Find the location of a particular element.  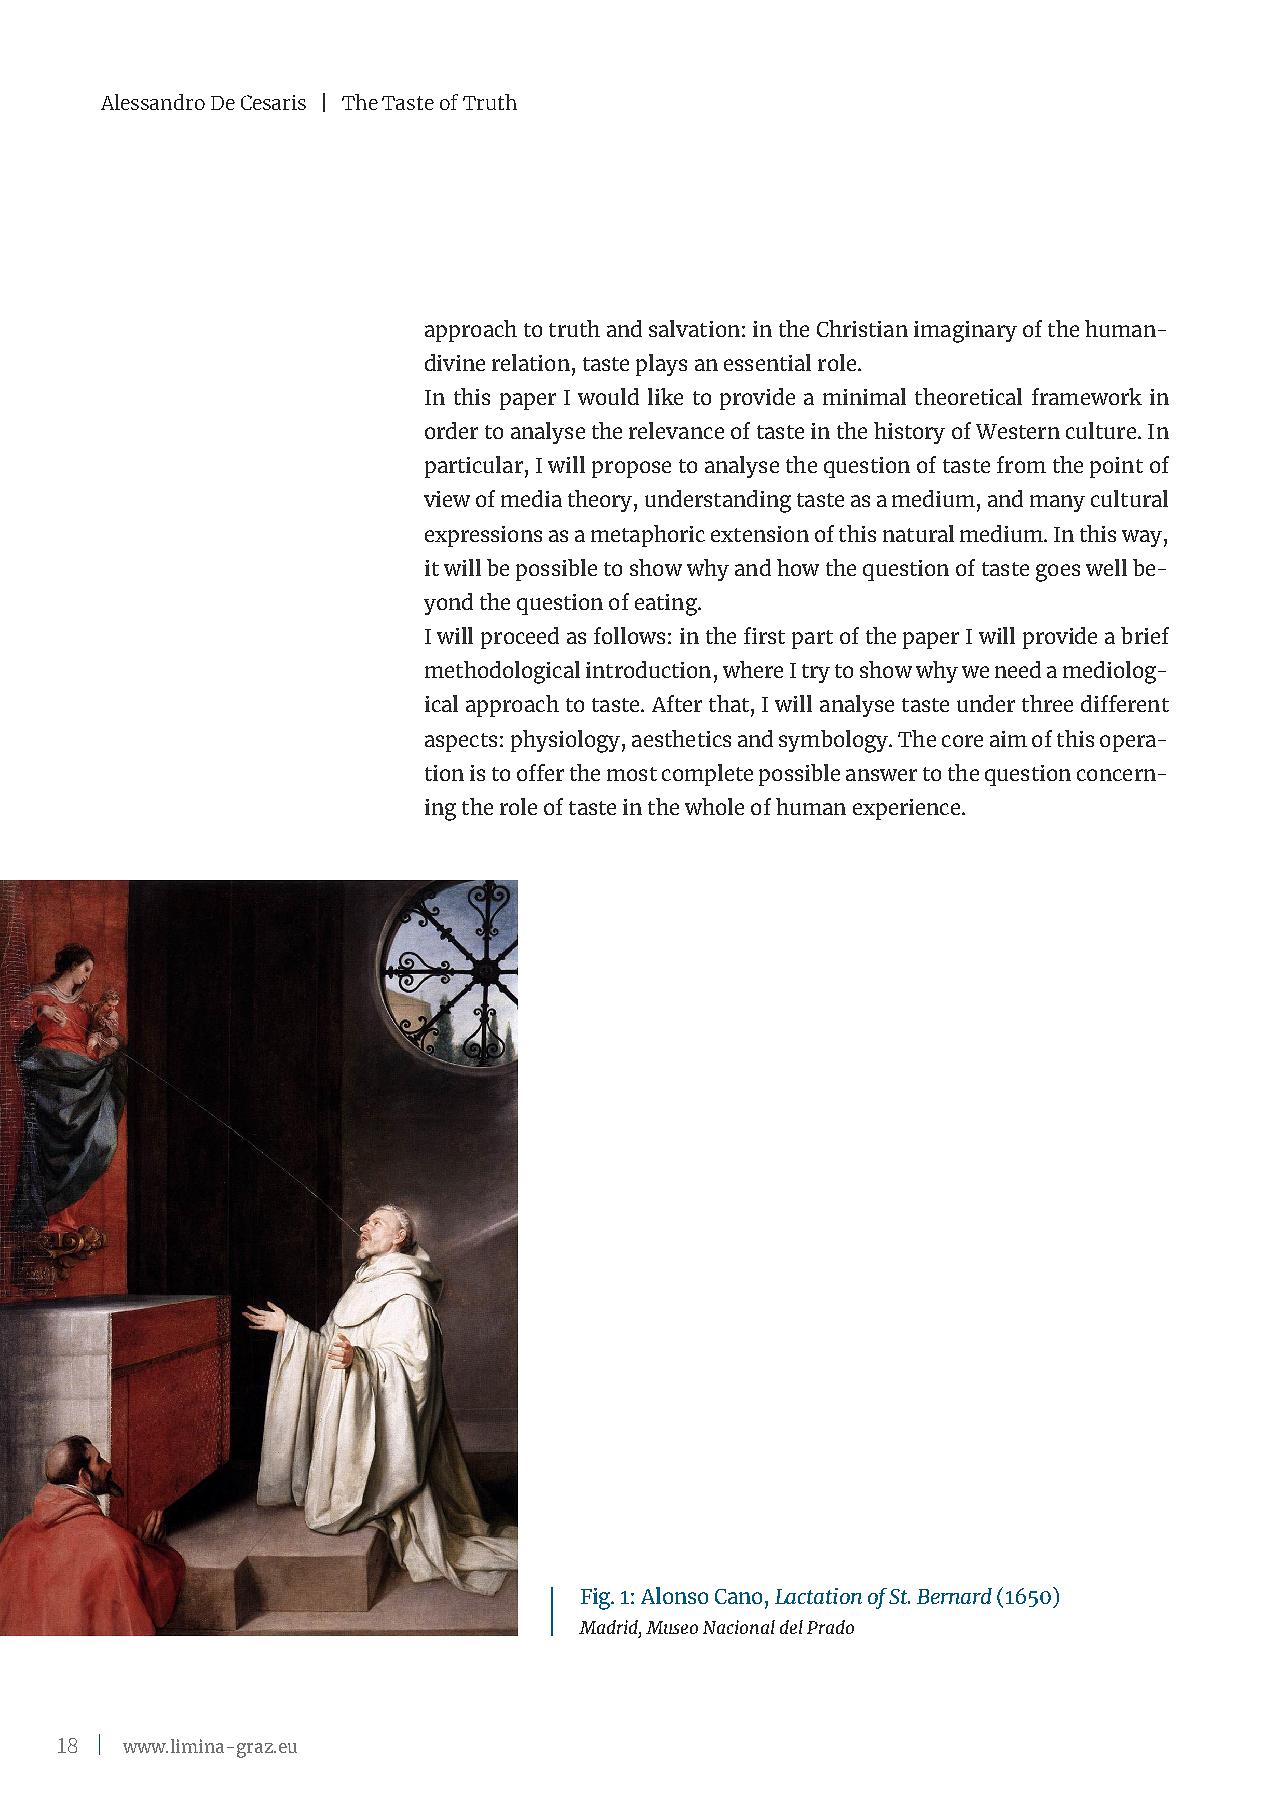

Nacional is located at coordinates (739, 1627).
